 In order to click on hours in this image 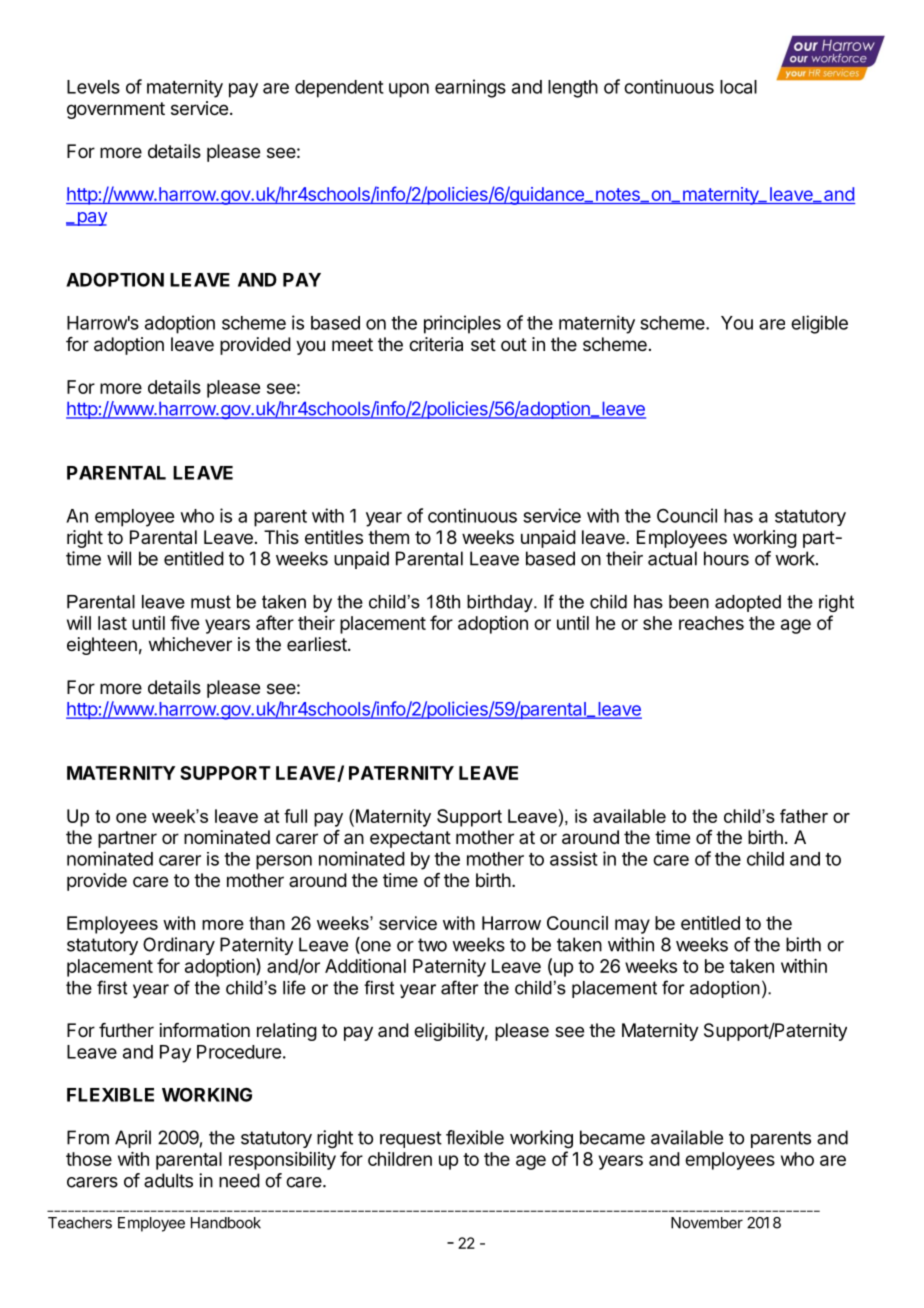, I will do `click(726, 558)`.
